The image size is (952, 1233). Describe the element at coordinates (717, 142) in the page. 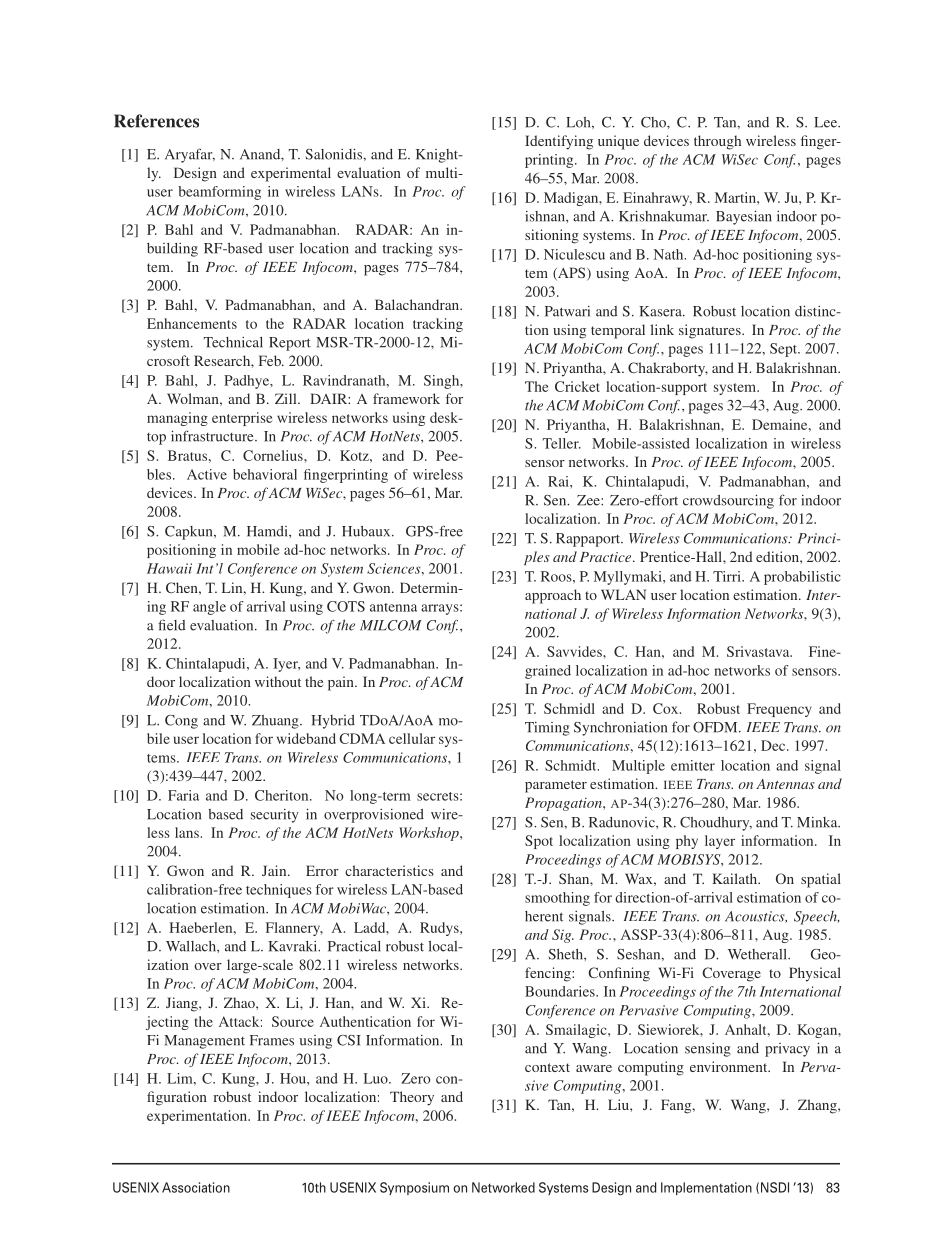

I see `through` at that location.
